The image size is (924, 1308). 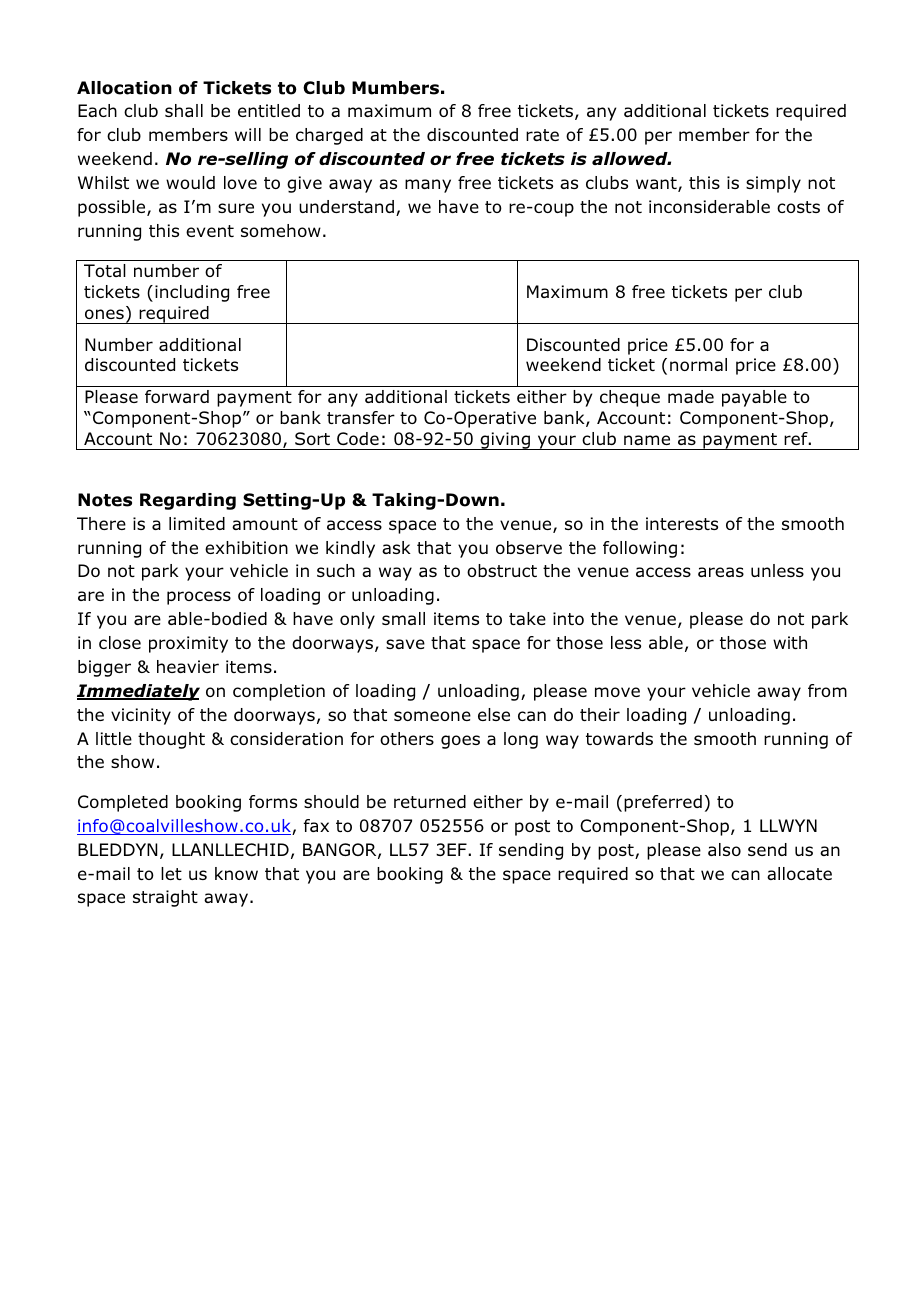 I want to click on shall, so click(x=184, y=110).
